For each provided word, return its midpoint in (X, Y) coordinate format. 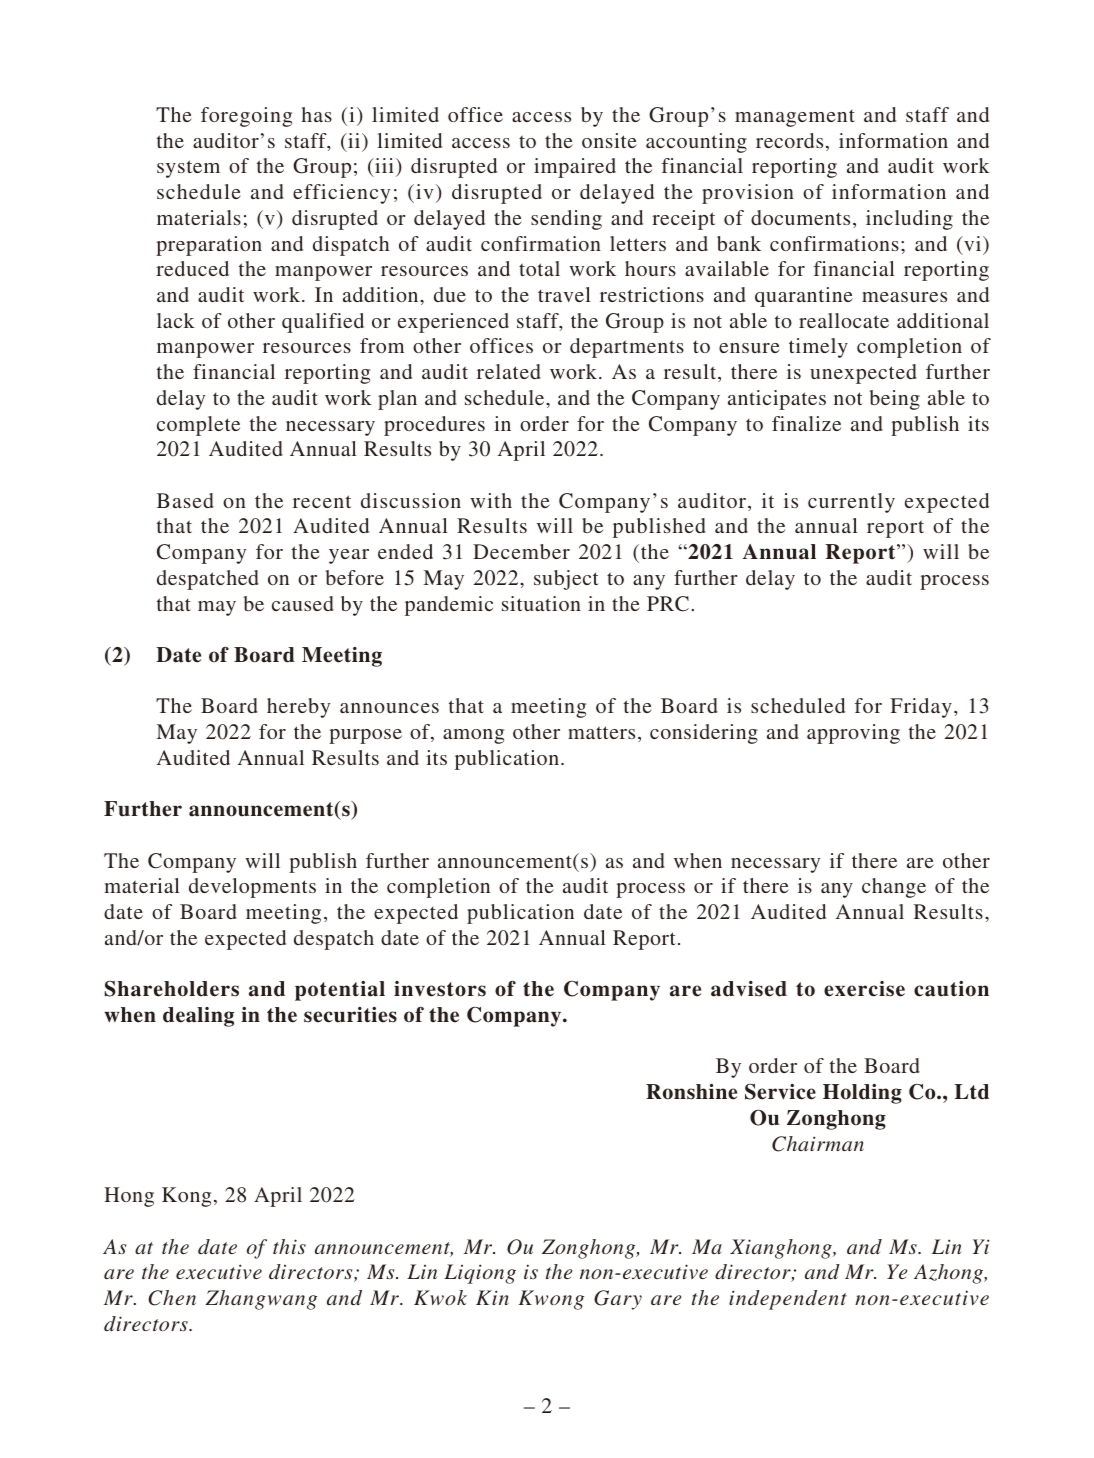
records (789, 140)
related (509, 371)
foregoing (246, 117)
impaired (575, 168)
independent (788, 1300)
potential (340, 991)
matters (601, 732)
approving (853, 734)
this (289, 1246)
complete (198, 426)
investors (440, 989)
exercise (864, 989)
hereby (298, 708)
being (895, 400)
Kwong (551, 1300)
